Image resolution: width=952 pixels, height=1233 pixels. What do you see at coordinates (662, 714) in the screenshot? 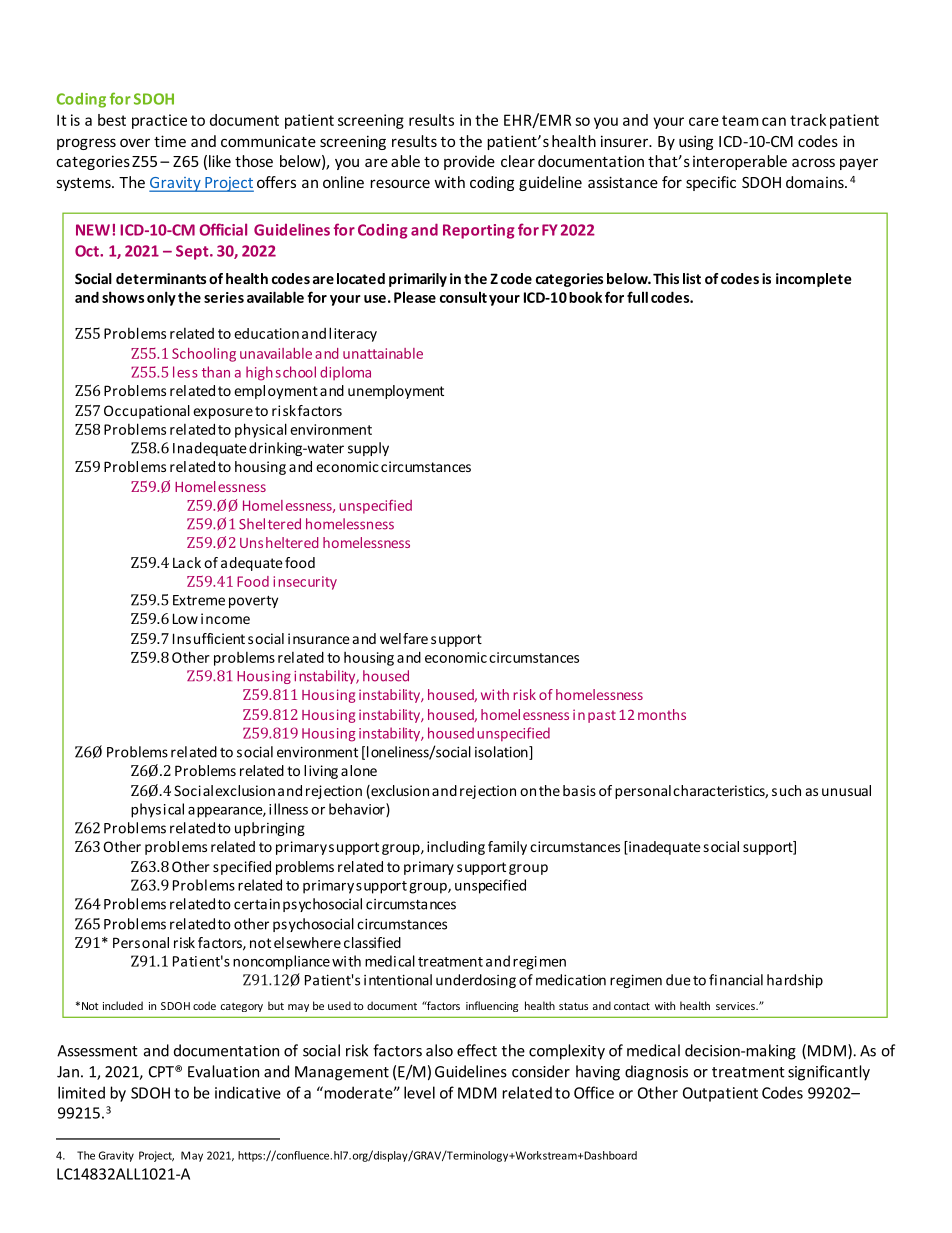
I see `months` at bounding box center [662, 714].
